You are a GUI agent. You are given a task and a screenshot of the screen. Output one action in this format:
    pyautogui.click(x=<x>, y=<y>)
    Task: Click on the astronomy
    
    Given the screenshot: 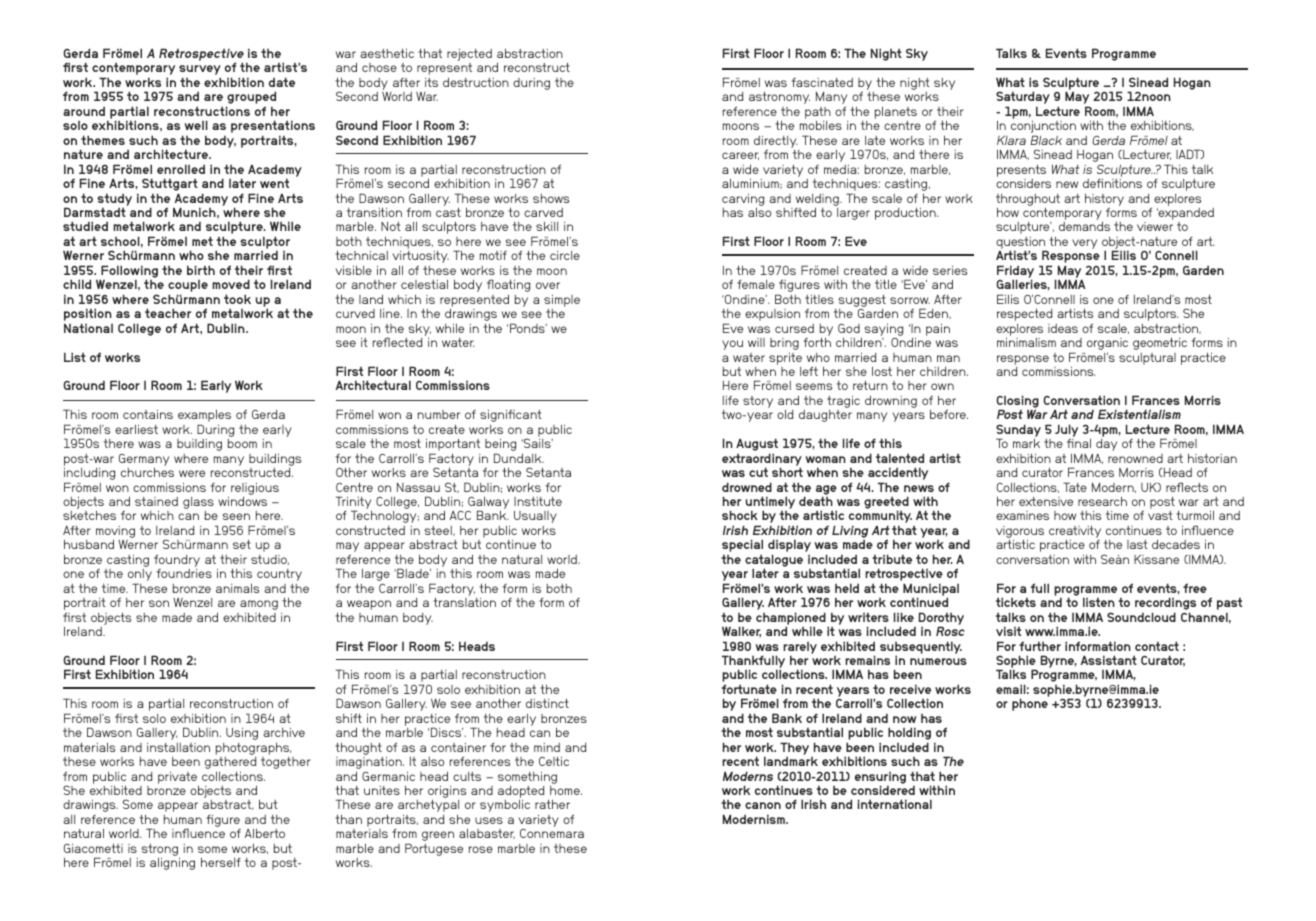 What is the action you would take?
    pyautogui.click(x=779, y=97)
